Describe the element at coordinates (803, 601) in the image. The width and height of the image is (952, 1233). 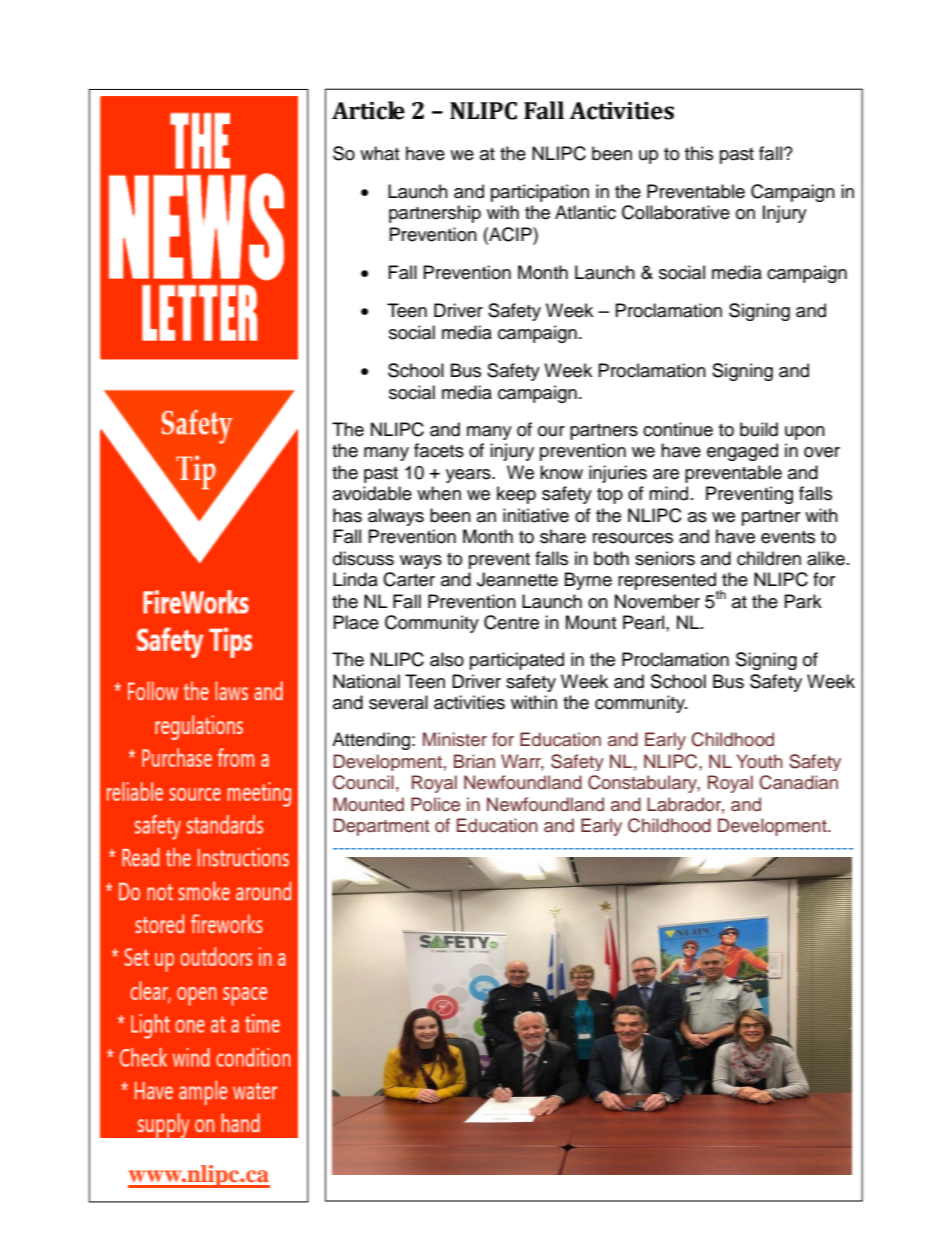
I see `Park` at that location.
